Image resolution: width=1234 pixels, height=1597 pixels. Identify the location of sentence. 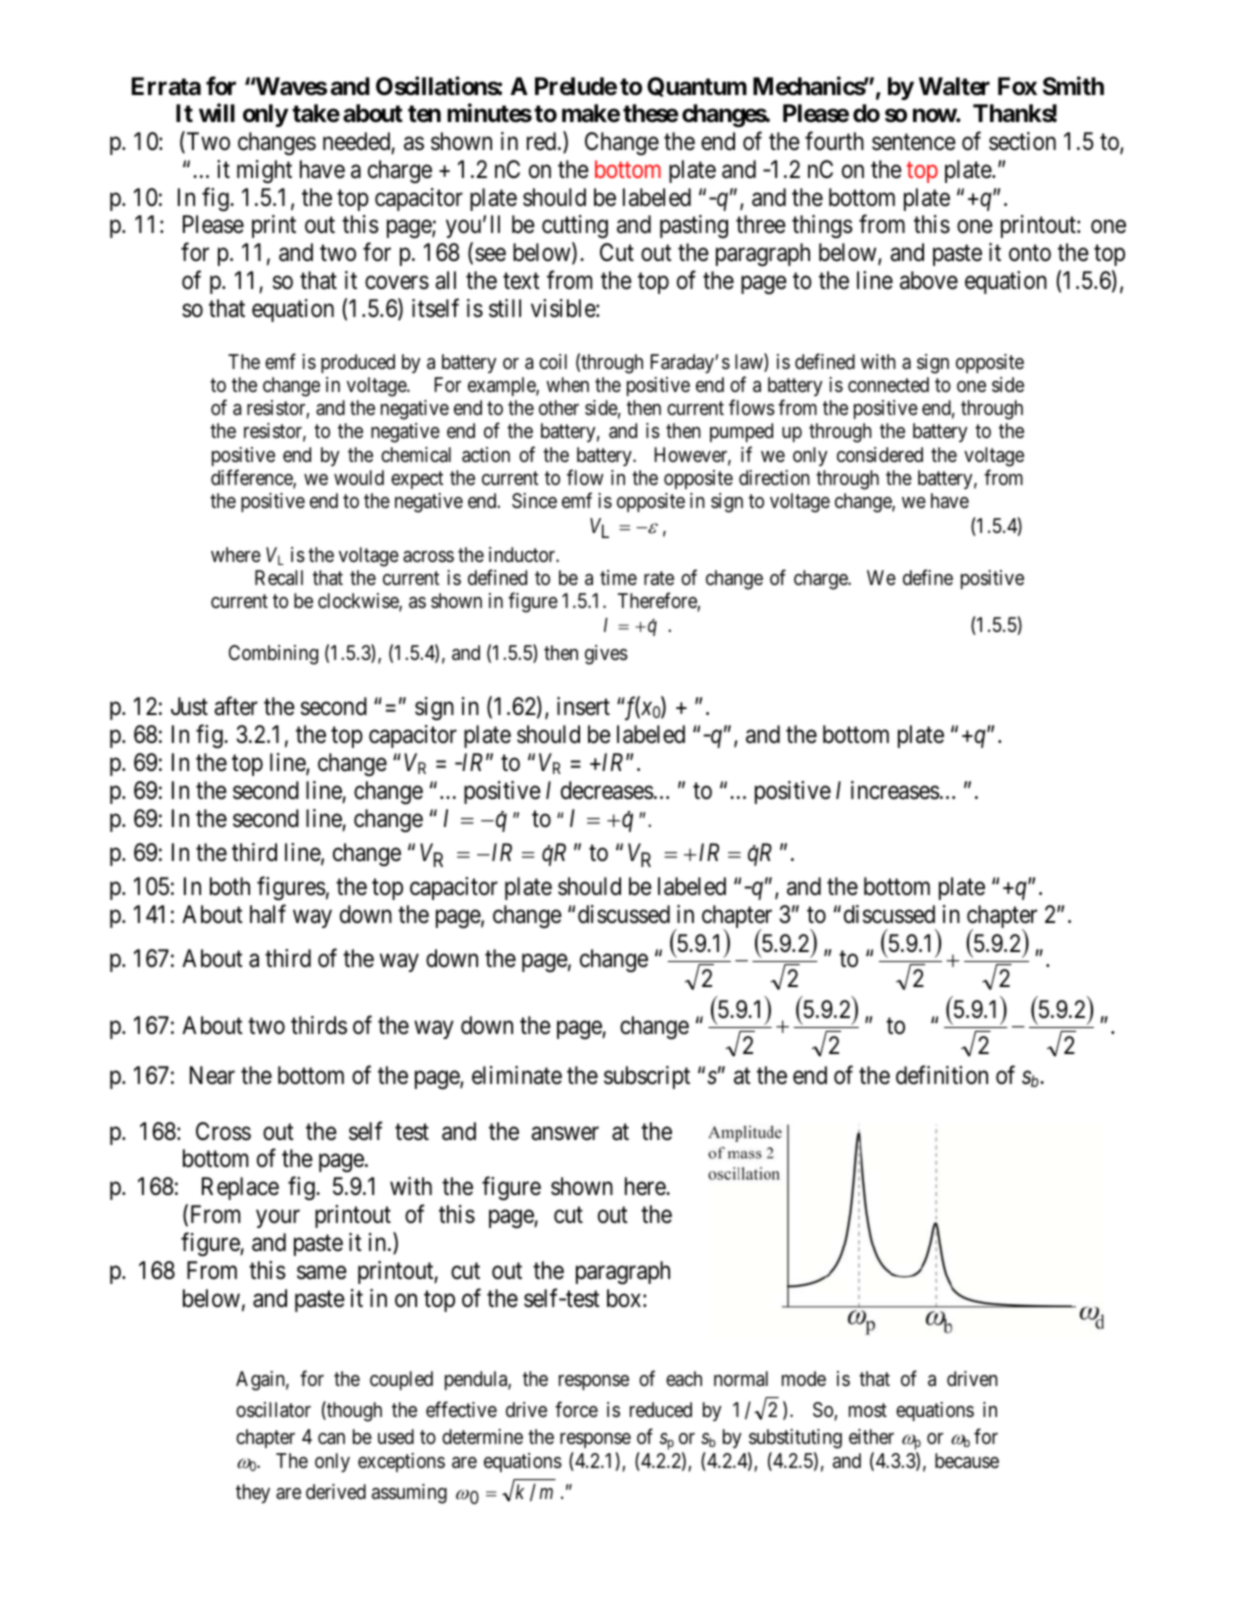
(914, 142).
